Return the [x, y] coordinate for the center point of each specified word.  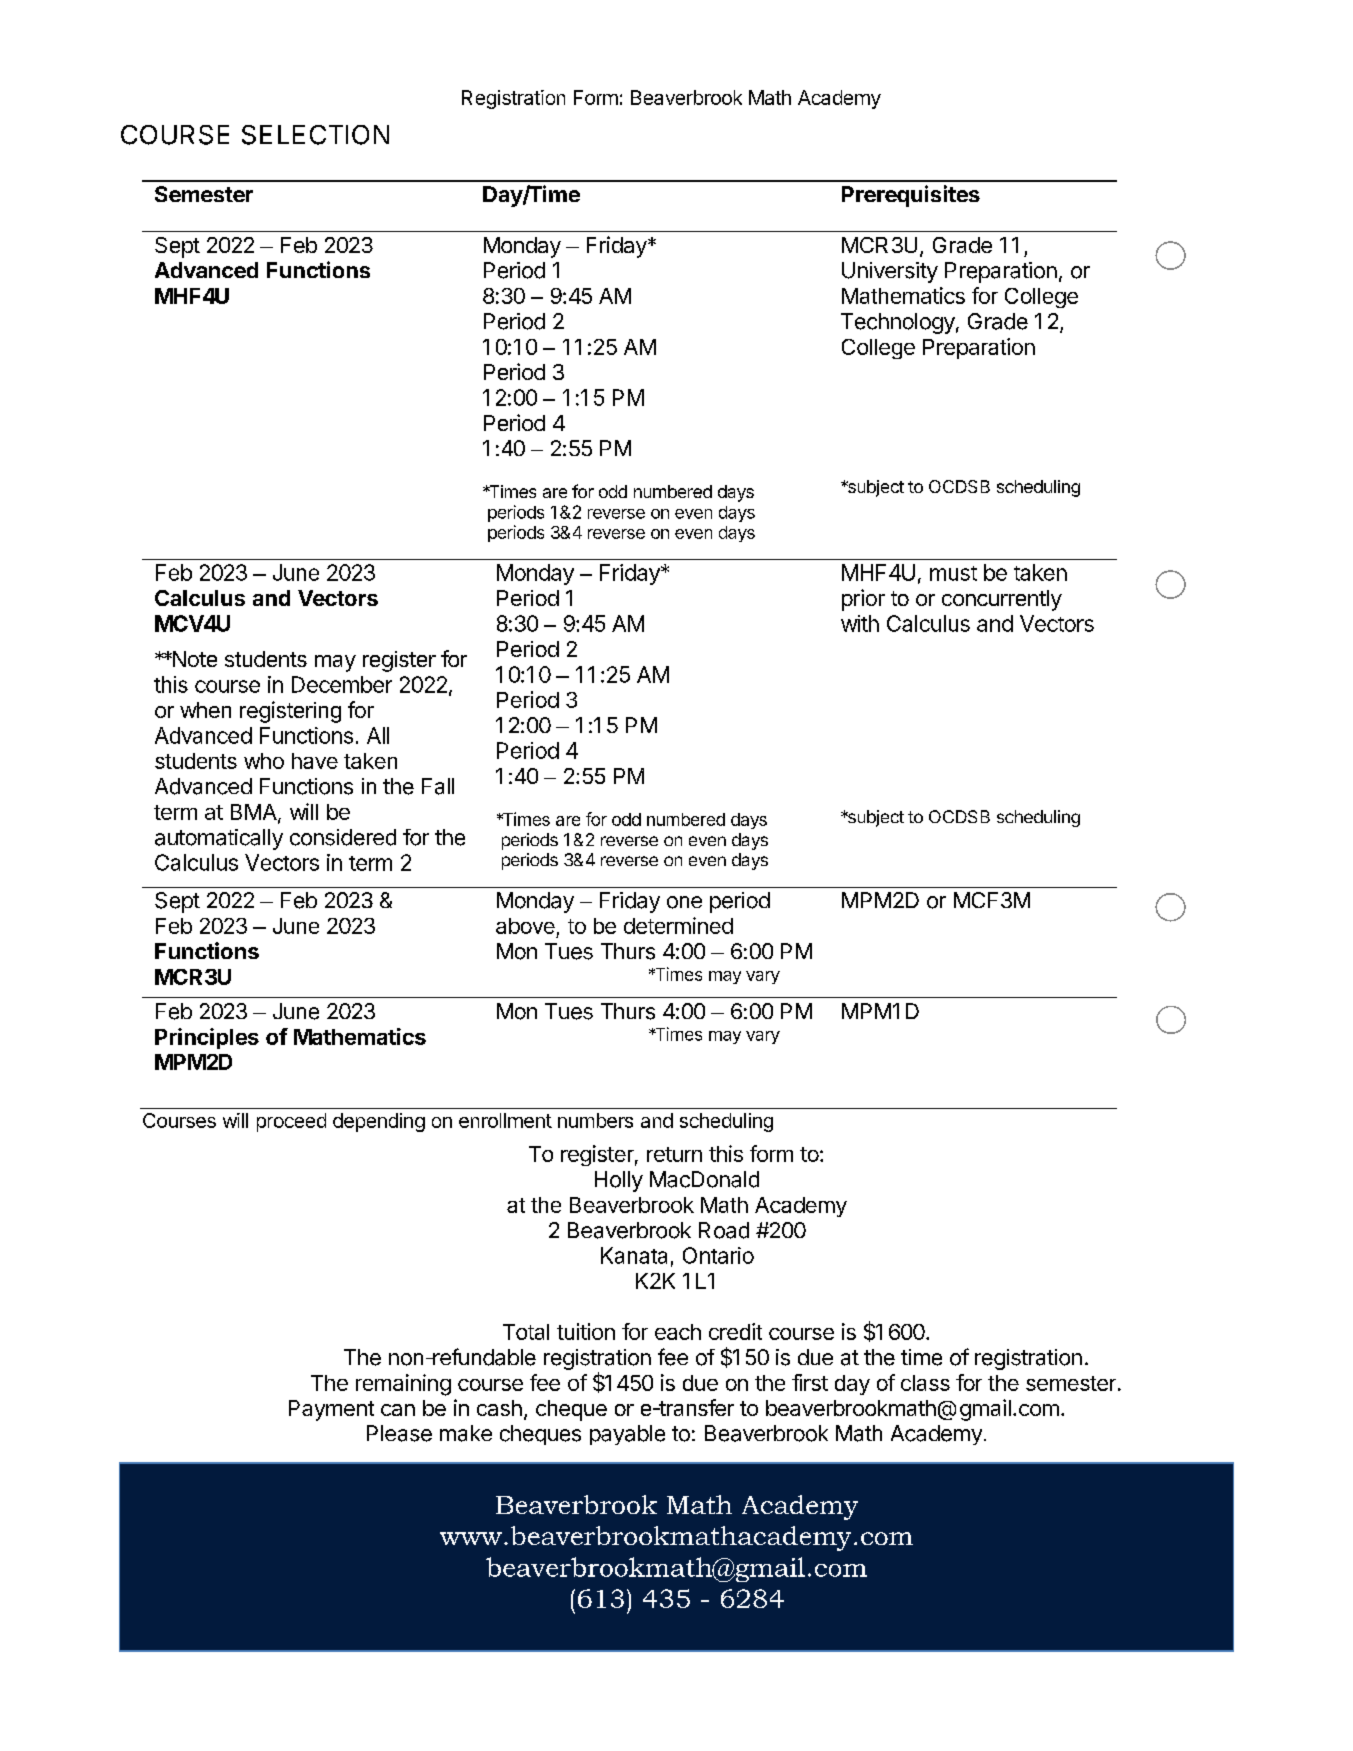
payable [627, 1435]
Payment [331, 1410]
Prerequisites [911, 196]
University [890, 272]
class [925, 1383]
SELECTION [315, 135]
